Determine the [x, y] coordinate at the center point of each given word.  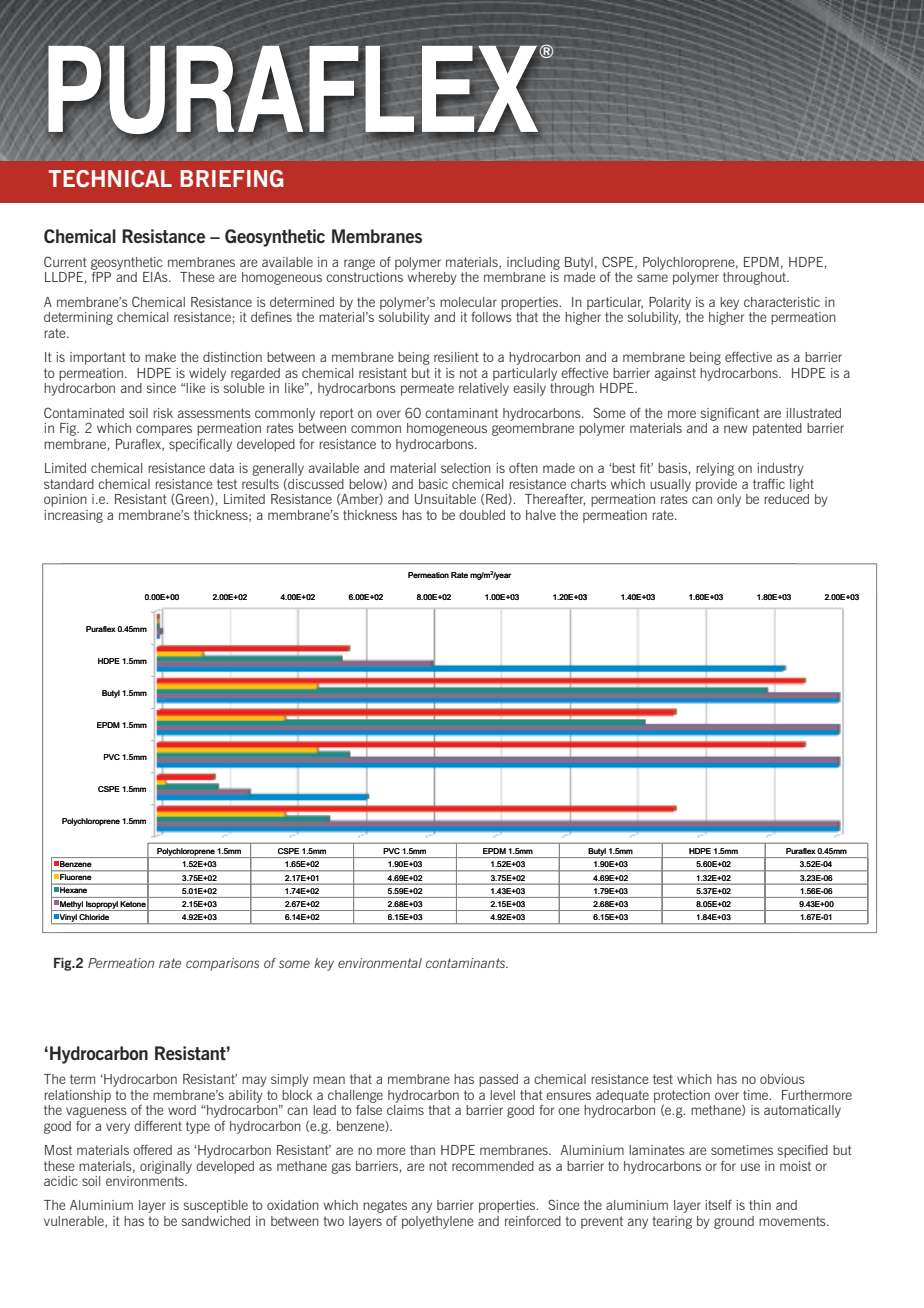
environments [146, 1181]
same [652, 278]
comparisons [222, 964]
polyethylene [438, 1222]
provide [716, 485]
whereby [432, 278]
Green [192, 499]
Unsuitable [445, 499]
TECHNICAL [110, 178]
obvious [782, 1079]
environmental [380, 963]
